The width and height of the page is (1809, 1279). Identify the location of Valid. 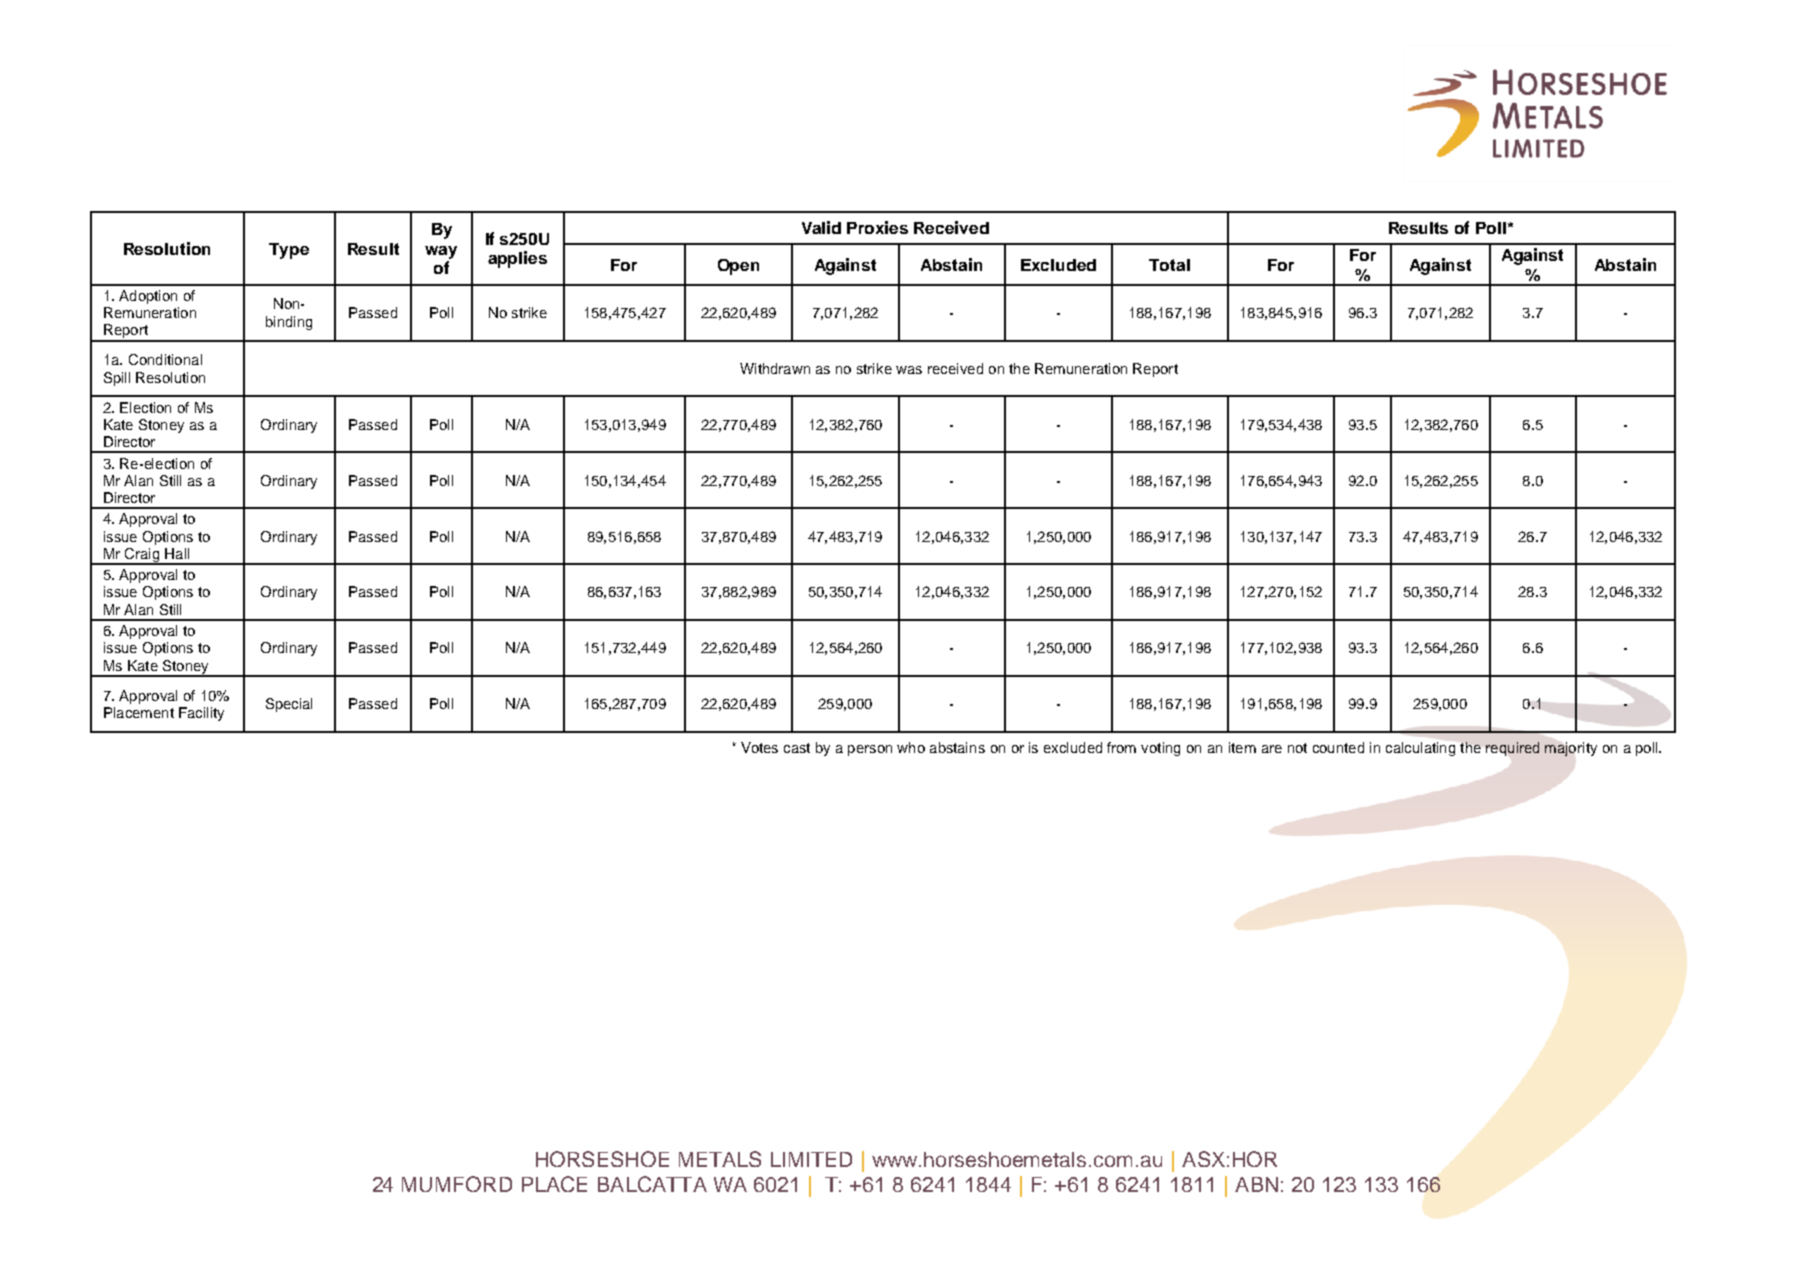
(821, 227).
